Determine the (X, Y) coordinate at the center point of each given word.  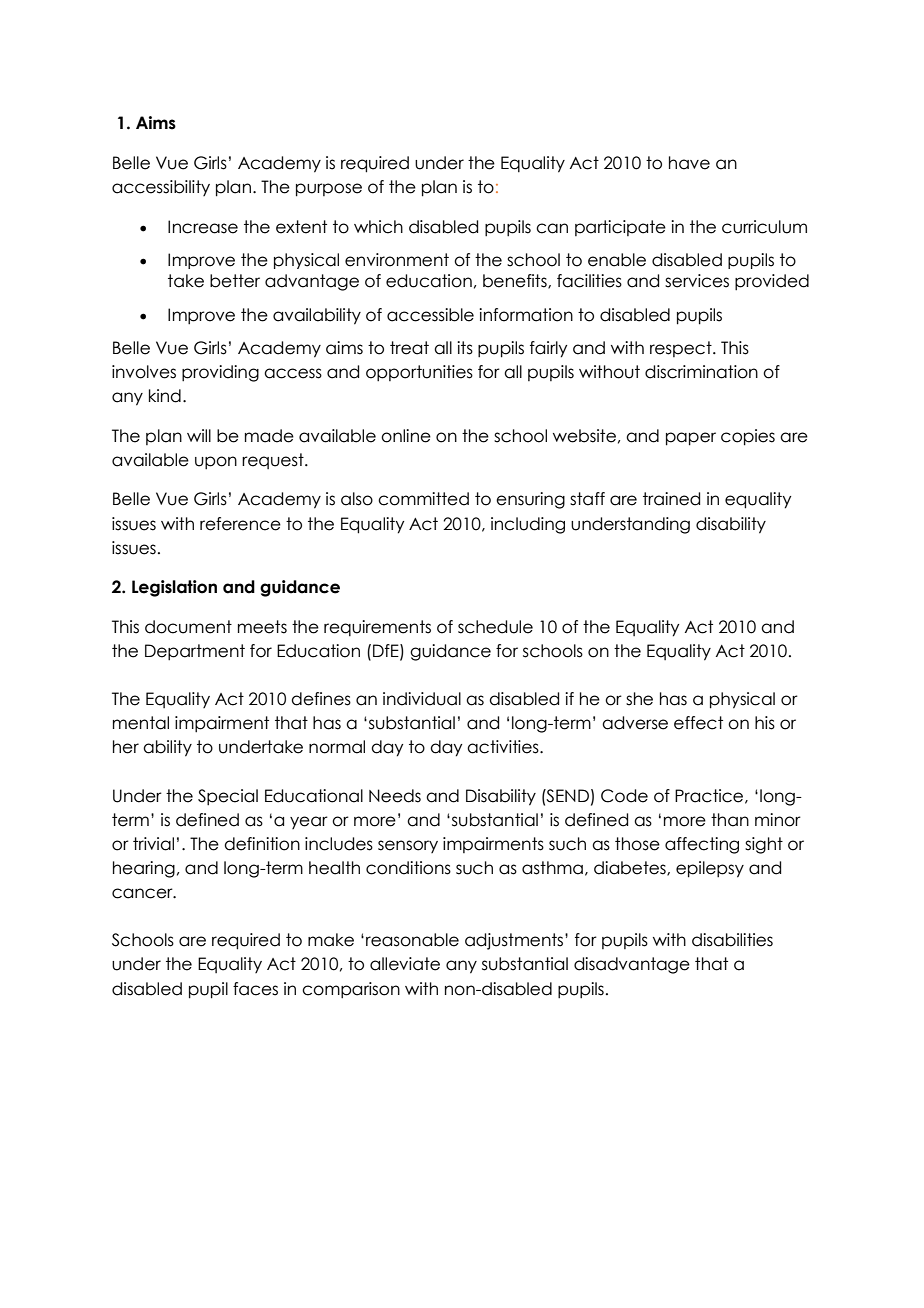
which (378, 227)
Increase (203, 227)
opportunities (419, 373)
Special (228, 797)
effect (698, 723)
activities (504, 747)
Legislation (174, 588)
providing (220, 373)
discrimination (701, 372)
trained (671, 499)
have (689, 163)
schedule (495, 627)
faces (255, 989)
